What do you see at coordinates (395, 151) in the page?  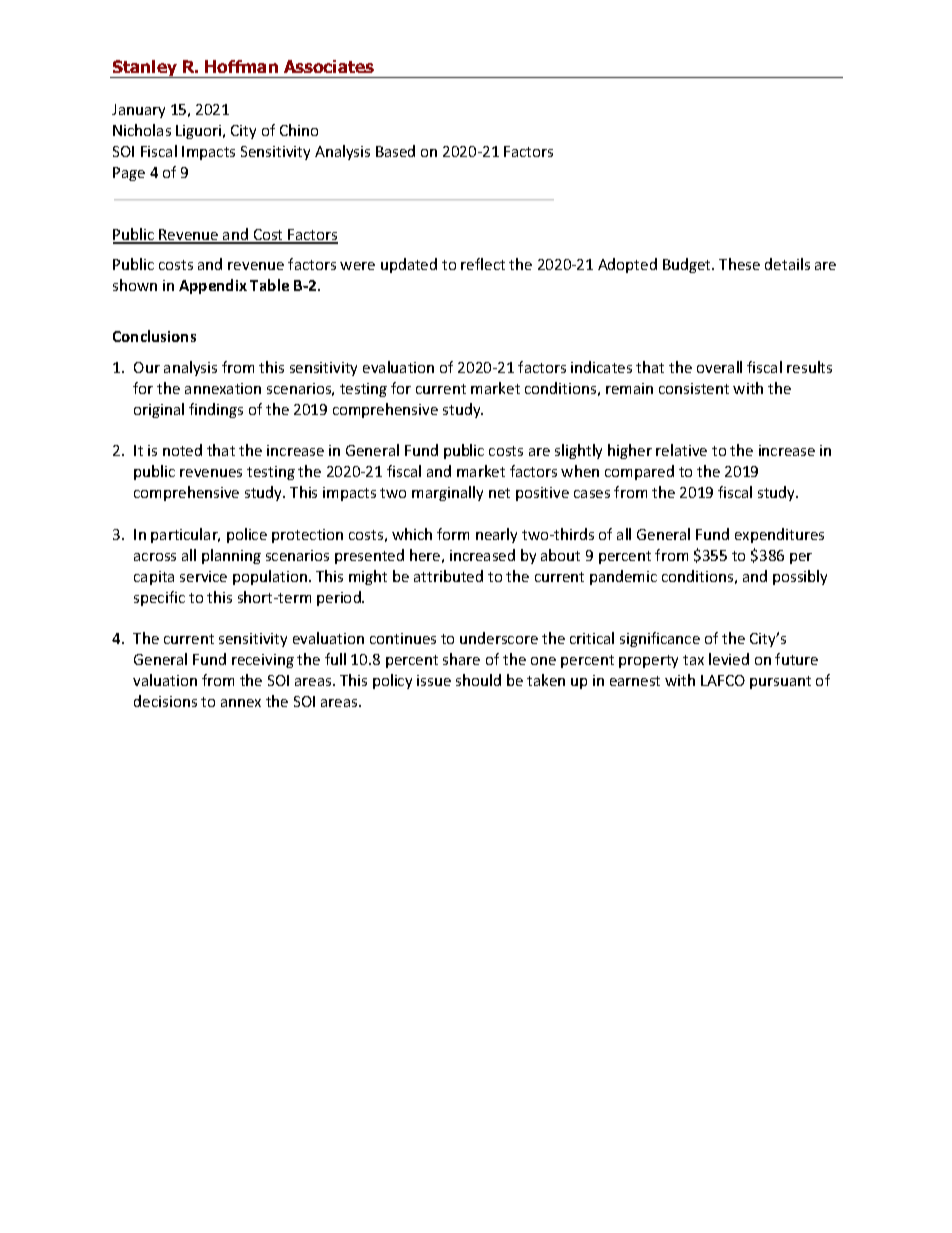 I see `Based` at bounding box center [395, 151].
